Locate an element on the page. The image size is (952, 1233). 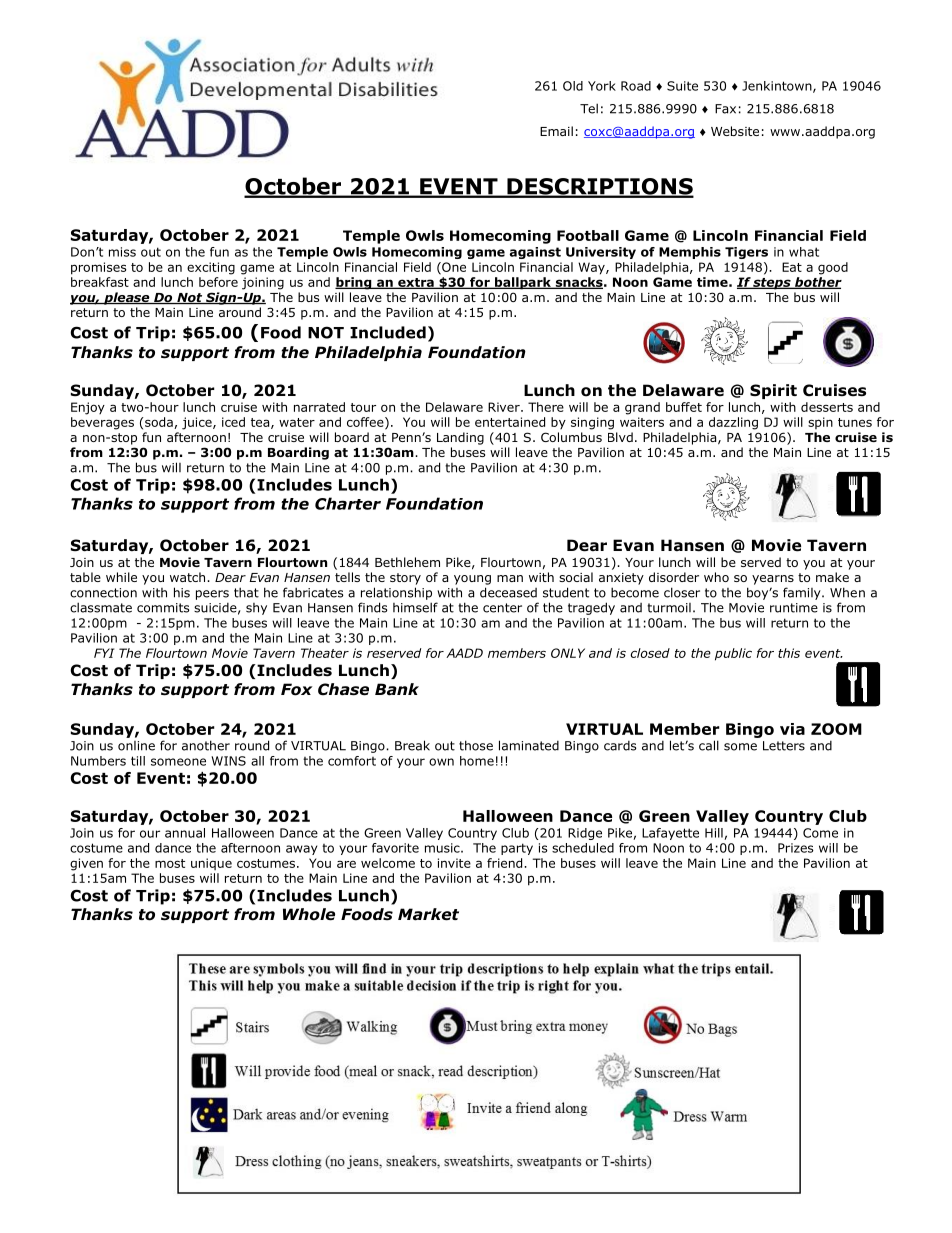
Landing is located at coordinates (460, 438).
